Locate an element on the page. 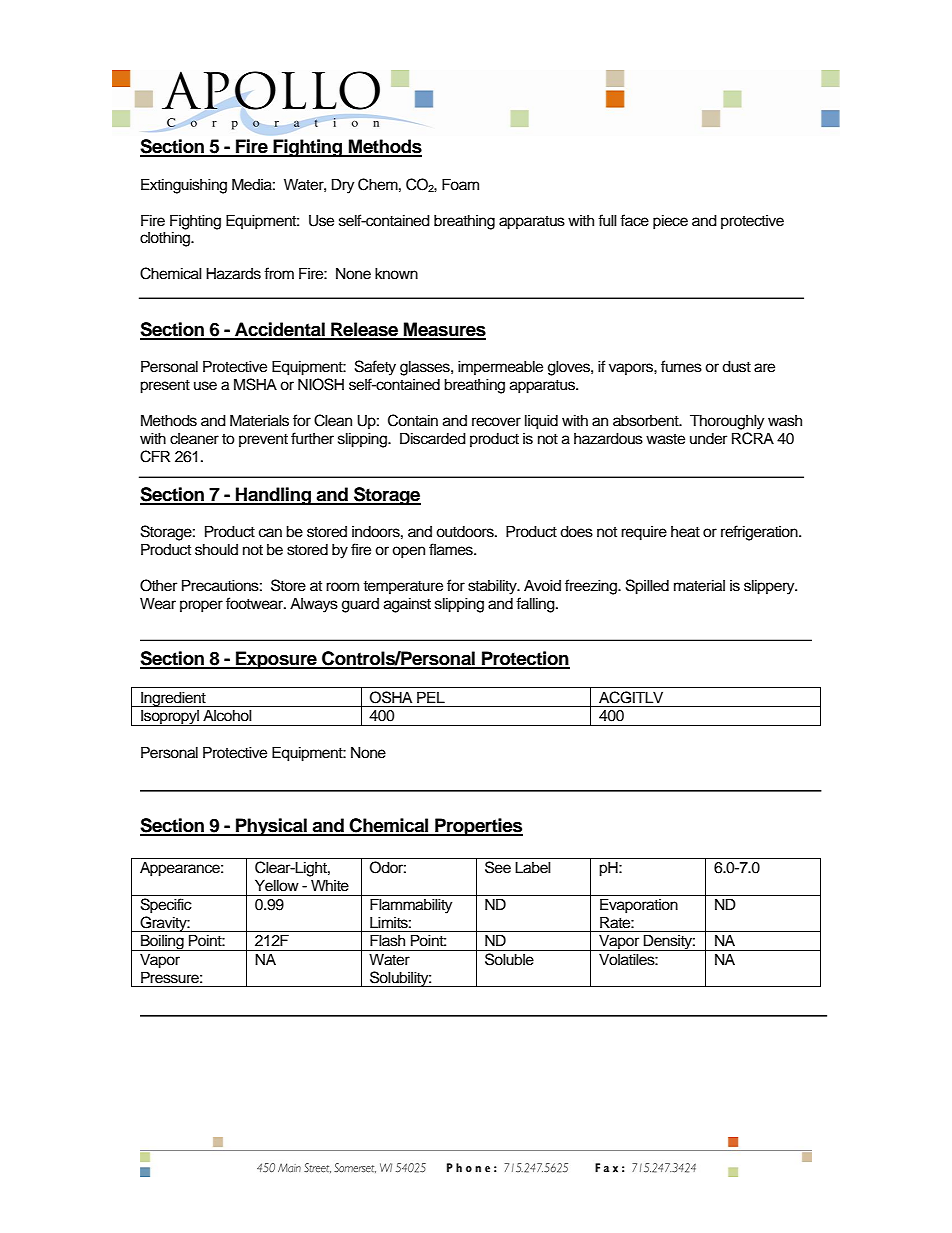 This page has width=952, height=1233. Soluble is located at coordinates (509, 959).
